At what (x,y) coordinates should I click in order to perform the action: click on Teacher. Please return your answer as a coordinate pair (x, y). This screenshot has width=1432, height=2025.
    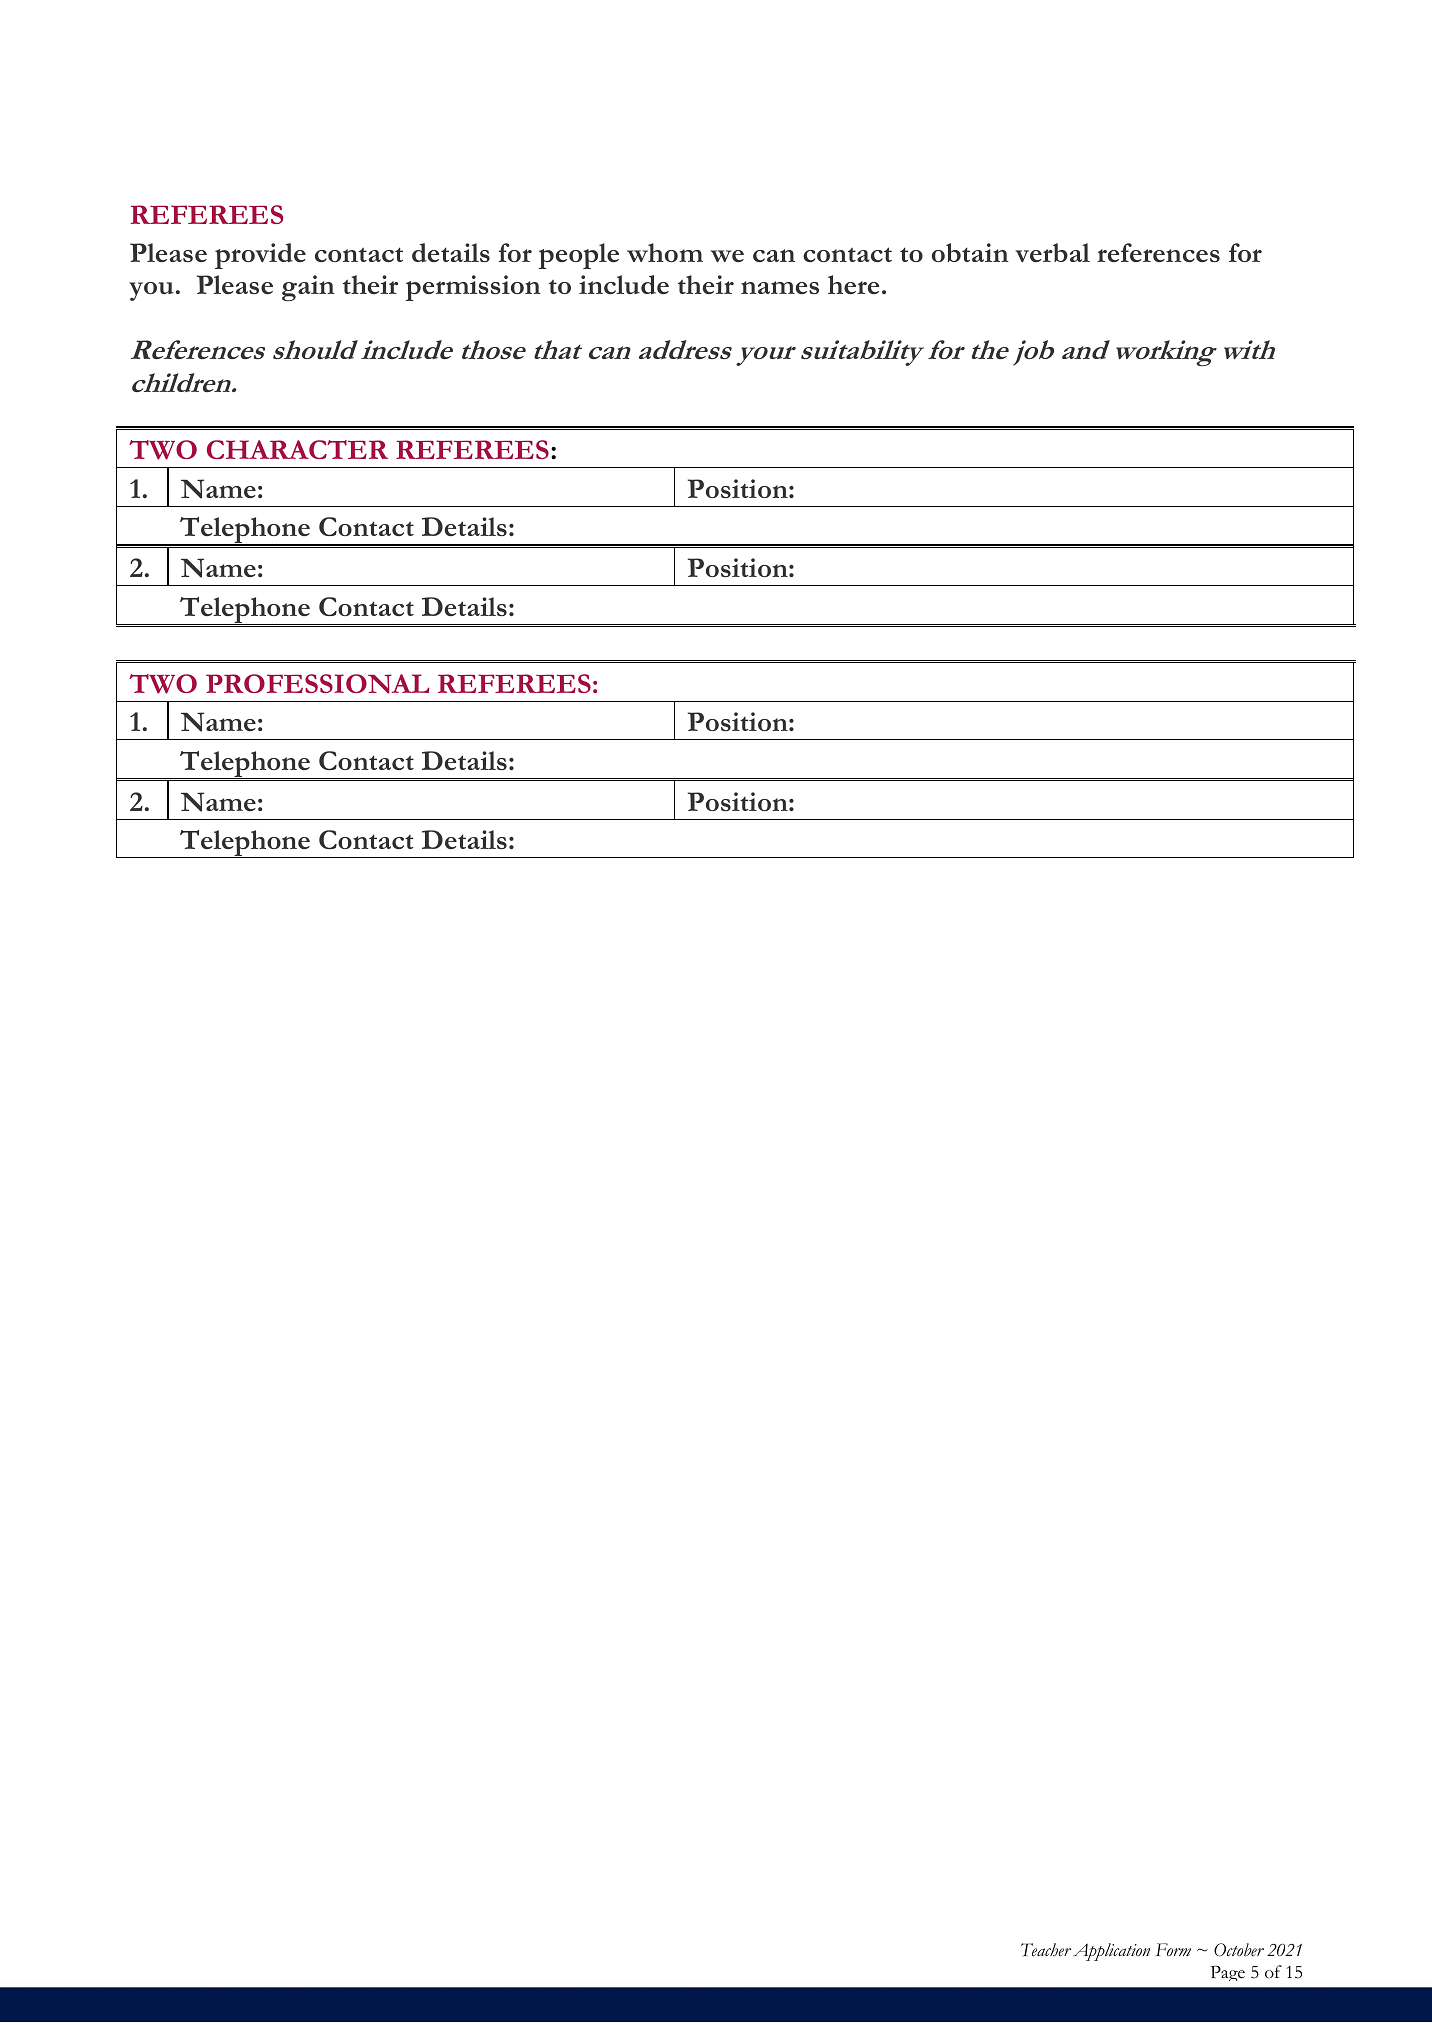
    Looking at the image, I should click on (1046, 1950).
